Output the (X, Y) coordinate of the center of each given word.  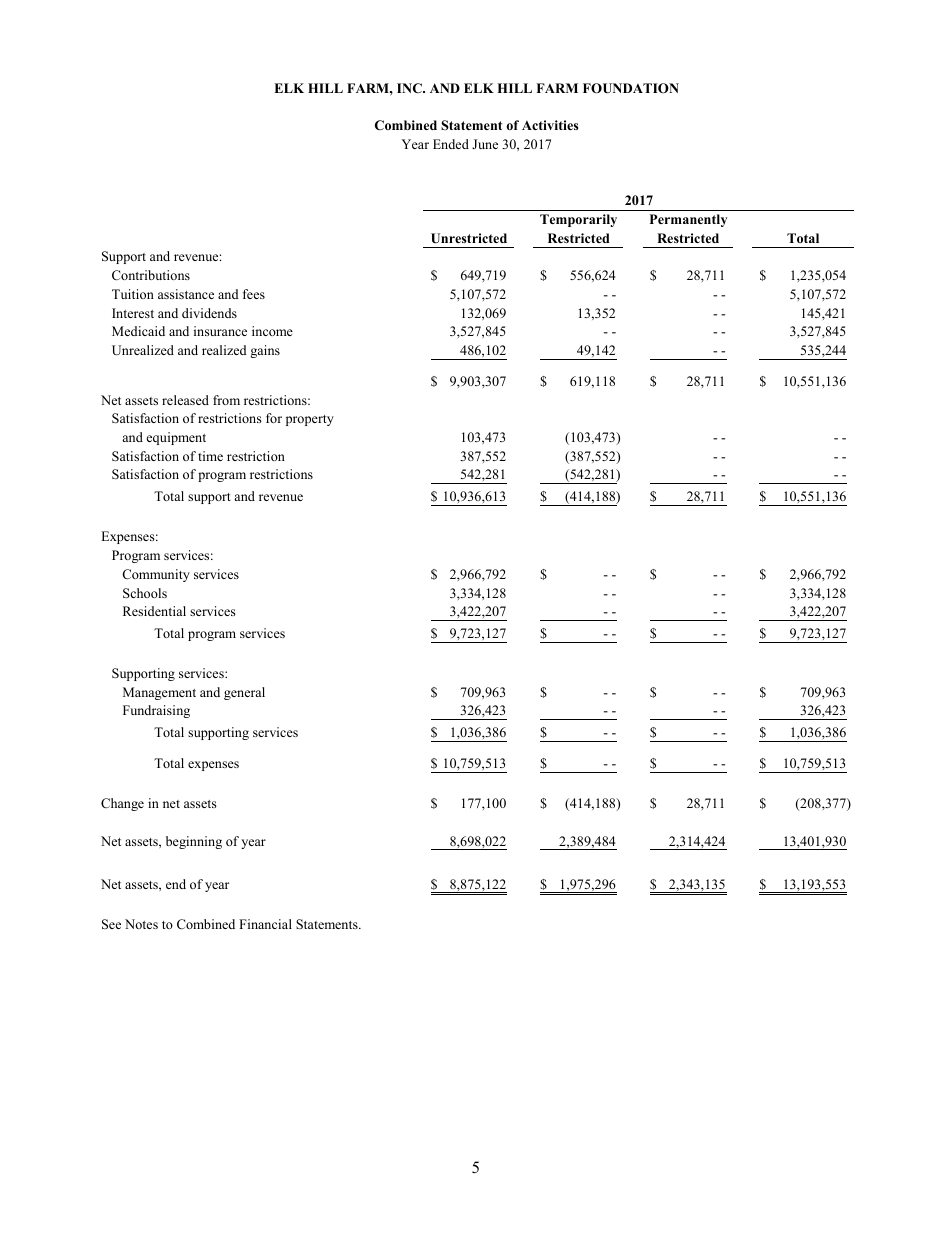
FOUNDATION (631, 88)
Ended (451, 144)
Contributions (151, 275)
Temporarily (578, 220)
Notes (141, 924)
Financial (265, 924)
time (210, 456)
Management (159, 693)
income (272, 331)
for (274, 418)
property (310, 420)
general (244, 693)
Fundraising (156, 711)
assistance (186, 294)
